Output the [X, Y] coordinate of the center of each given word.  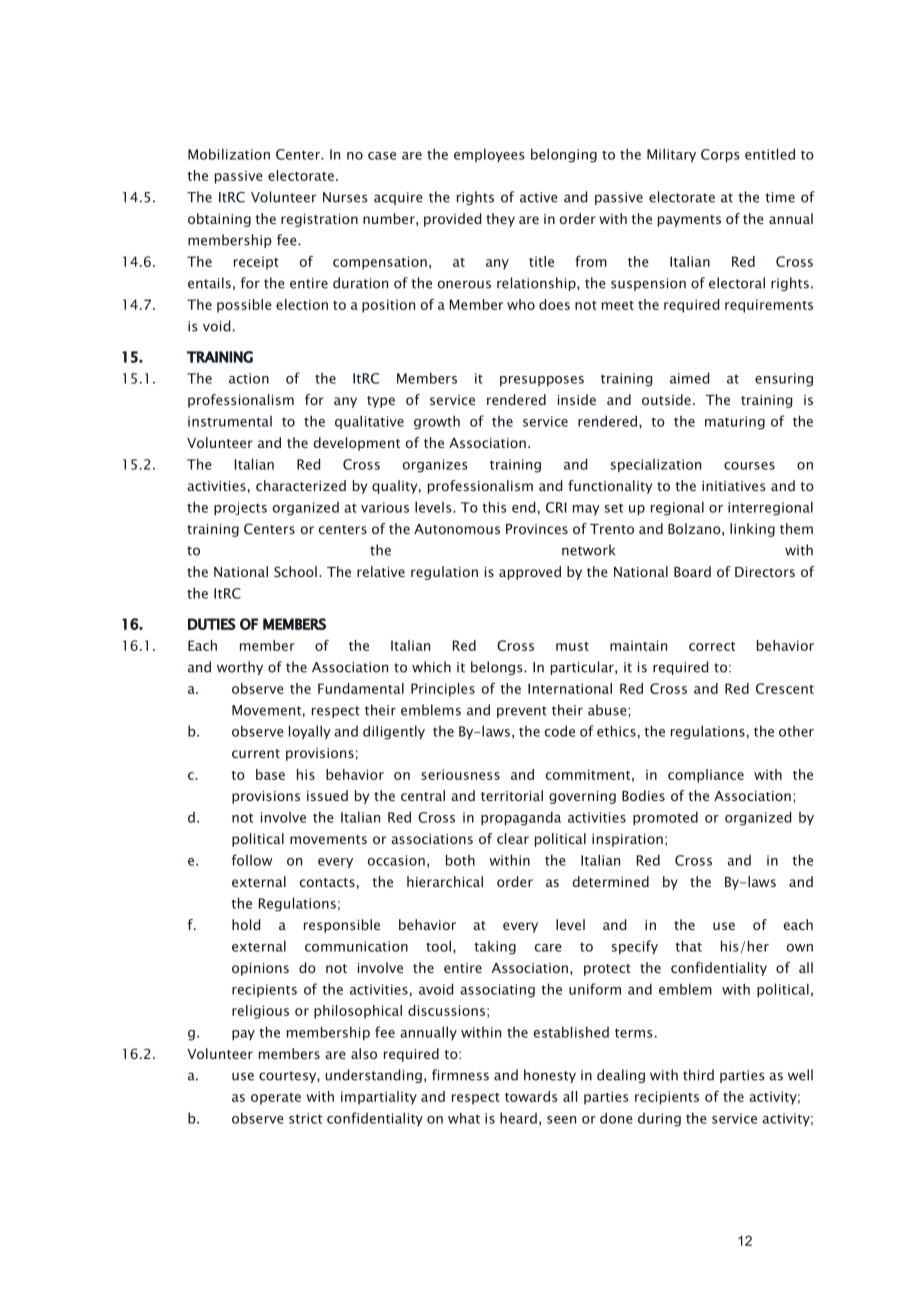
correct [712, 646]
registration [319, 220]
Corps [720, 155]
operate [276, 1099]
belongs [498, 668]
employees [489, 155]
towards [531, 1096]
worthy [240, 668]
